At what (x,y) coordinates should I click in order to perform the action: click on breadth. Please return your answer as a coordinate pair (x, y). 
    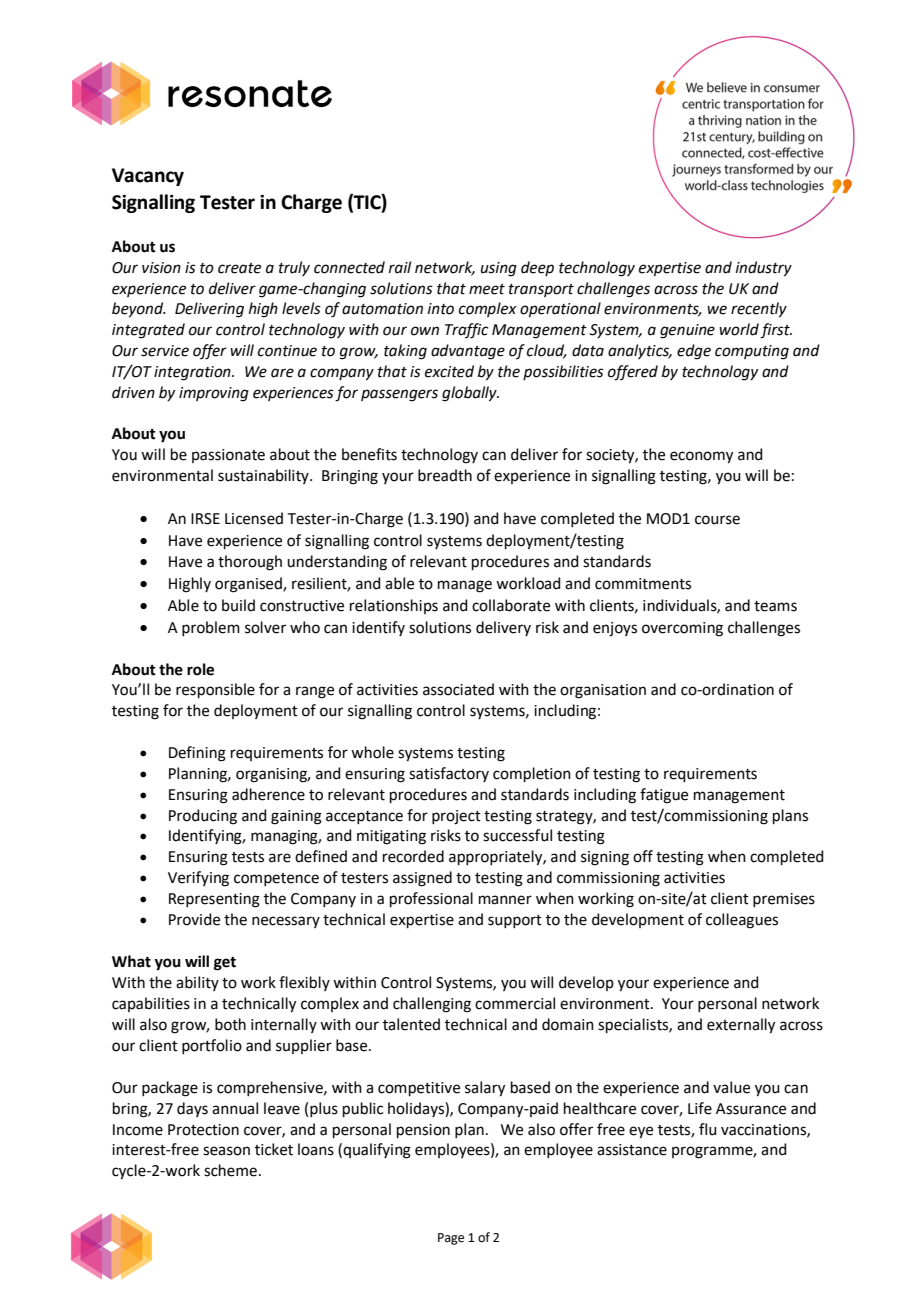
    Looking at the image, I should click on (445, 475).
